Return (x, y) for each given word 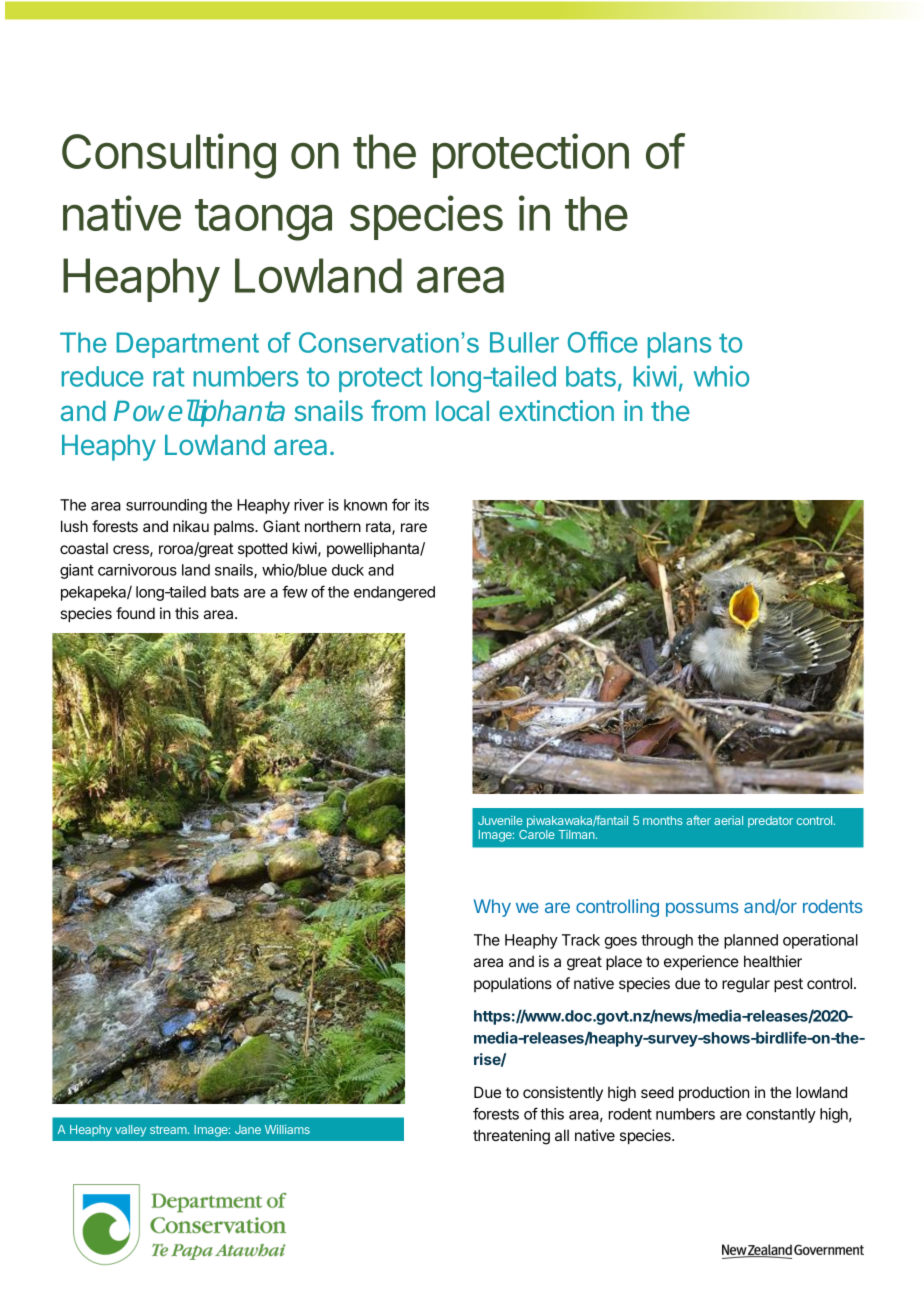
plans (679, 345)
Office (603, 342)
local (462, 411)
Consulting (169, 156)
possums (702, 909)
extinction (556, 410)
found (135, 613)
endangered (394, 593)
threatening (511, 1137)
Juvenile (500, 820)
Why (492, 908)
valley (130, 1131)
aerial (728, 820)
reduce (103, 376)
